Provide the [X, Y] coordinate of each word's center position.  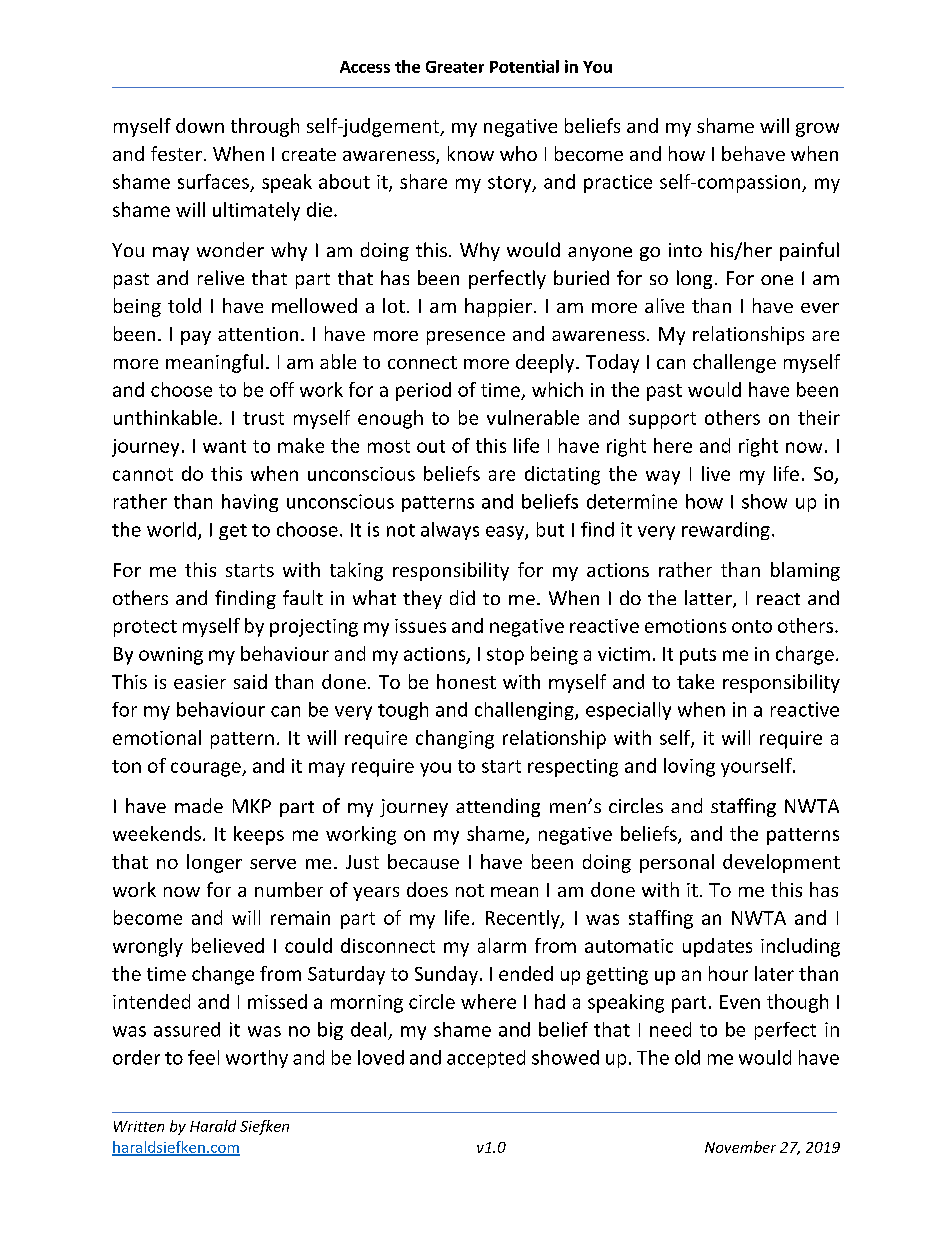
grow [817, 130]
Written [139, 1126]
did [462, 597]
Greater [455, 67]
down [200, 125]
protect [145, 628]
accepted [486, 1059]
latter [709, 599]
